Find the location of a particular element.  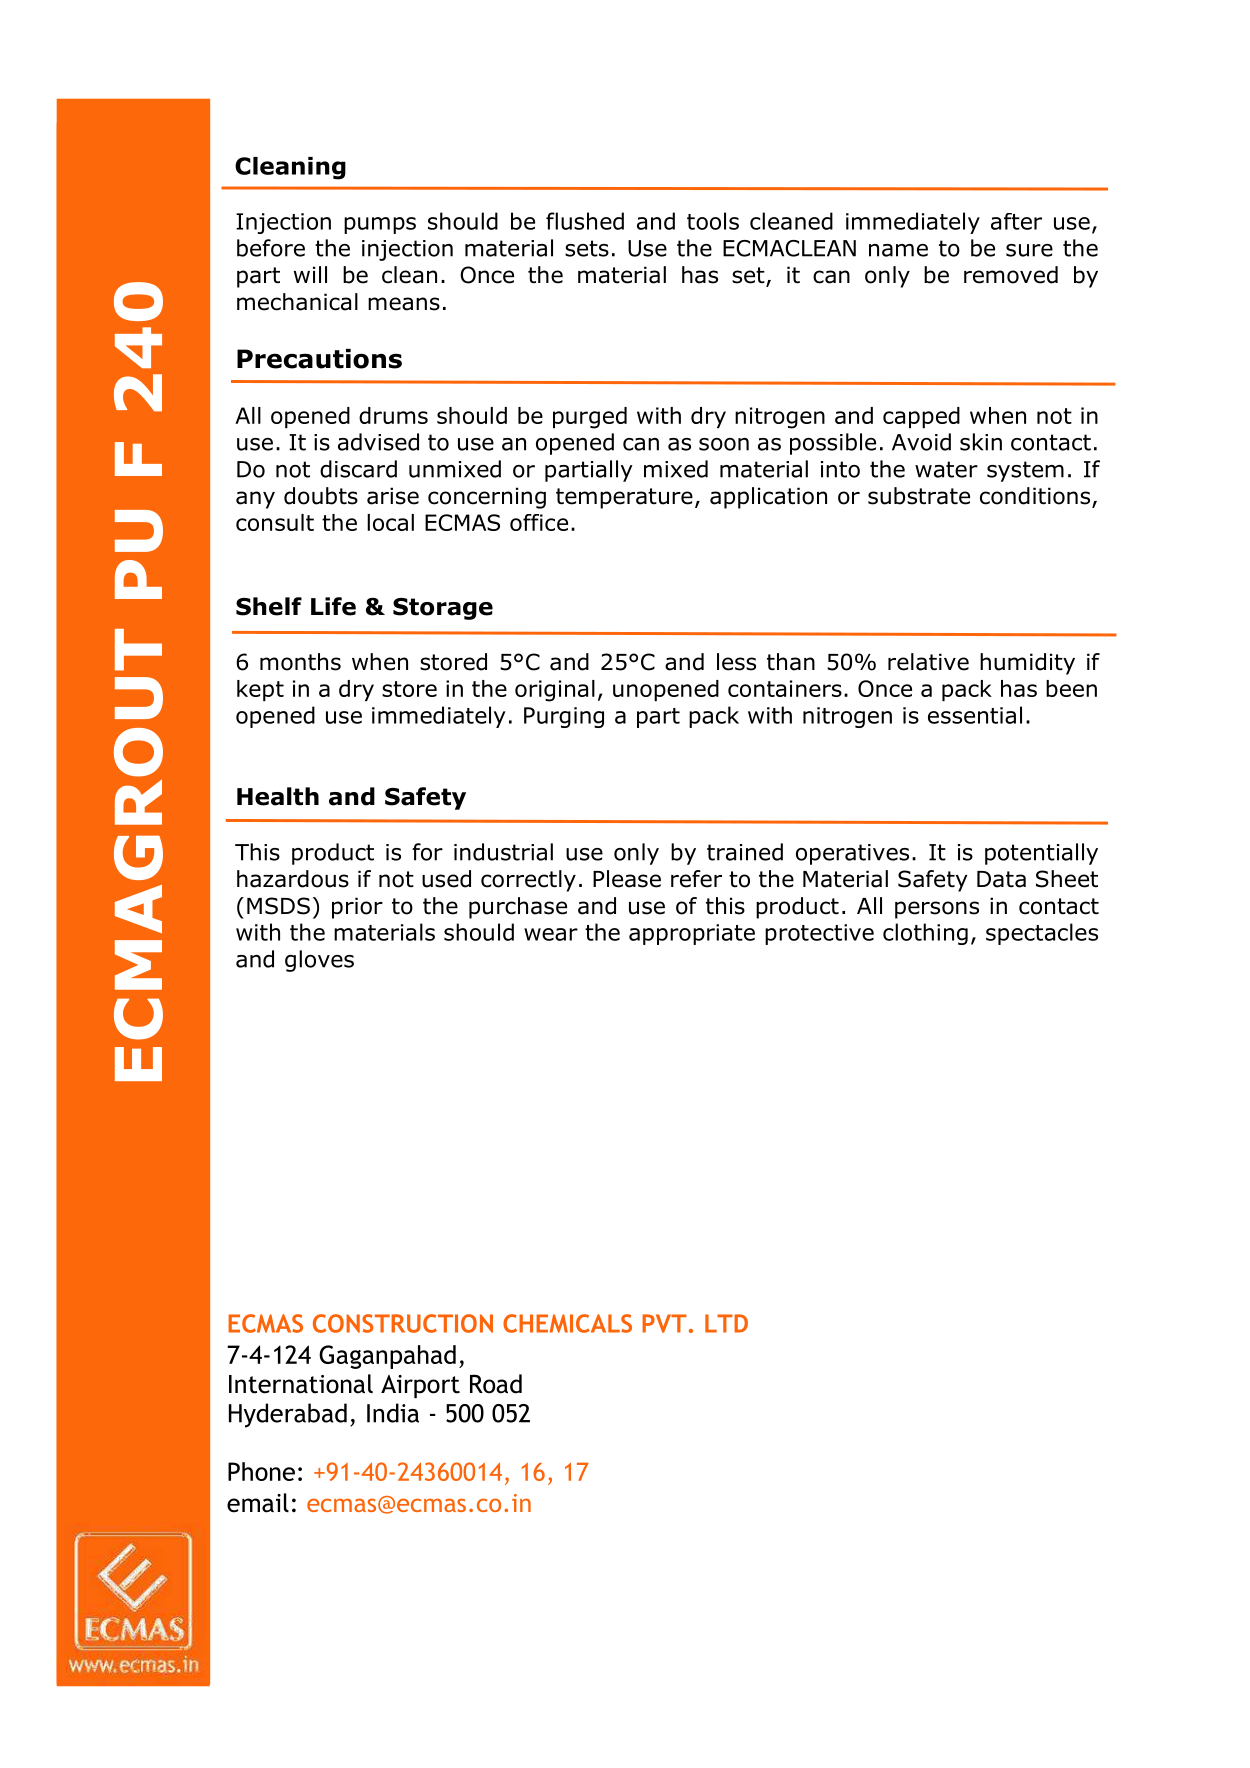

removed is located at coordinates (1011, 275).
